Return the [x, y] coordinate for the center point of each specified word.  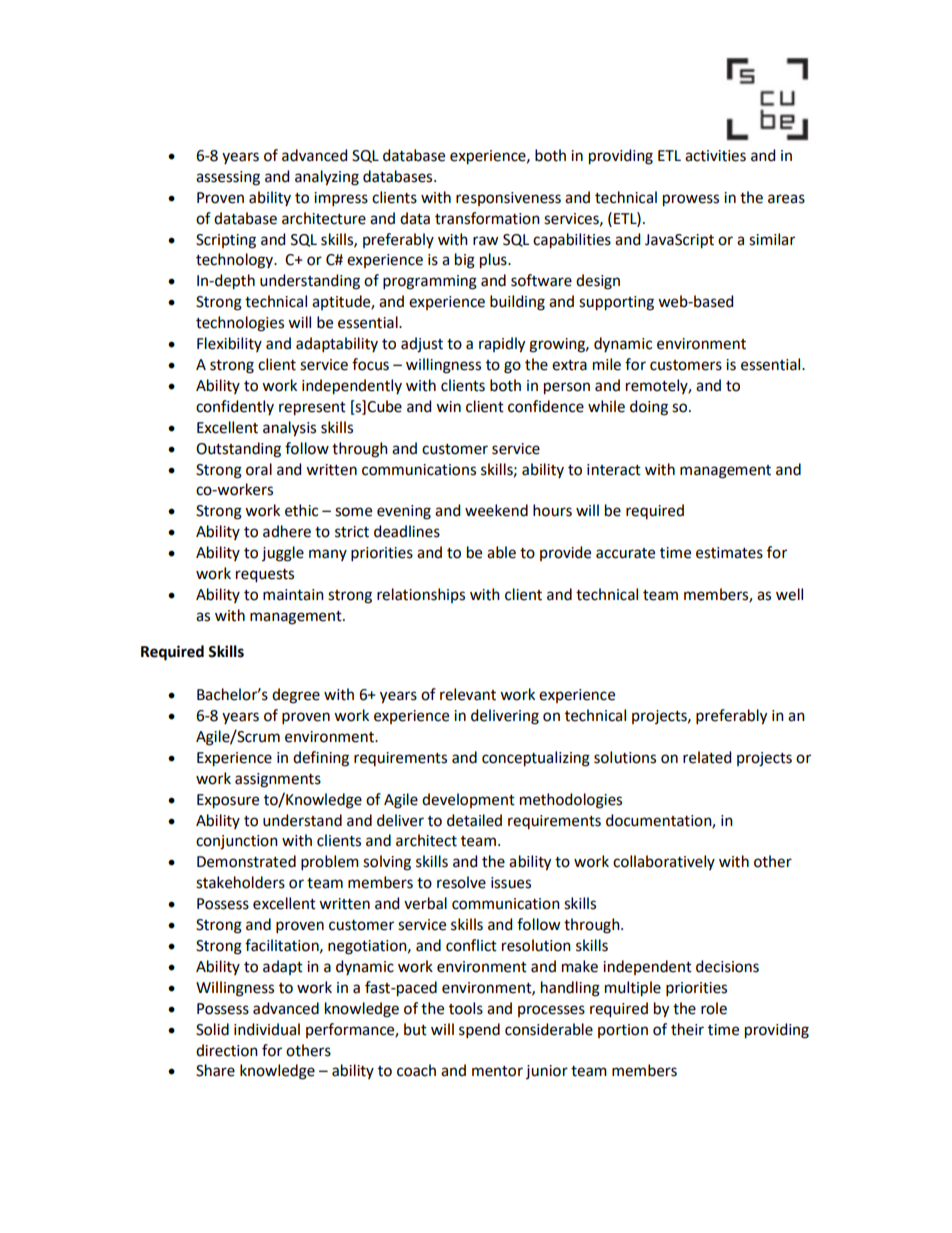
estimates [729, 553]
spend [479, 1030]
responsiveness [508, 199]
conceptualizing [536, 759]
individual [267, 1029]
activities [715, 156]
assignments [278, 780]
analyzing [327, 178]
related [707, 757]
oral [259, 469]
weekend [496, 510]
